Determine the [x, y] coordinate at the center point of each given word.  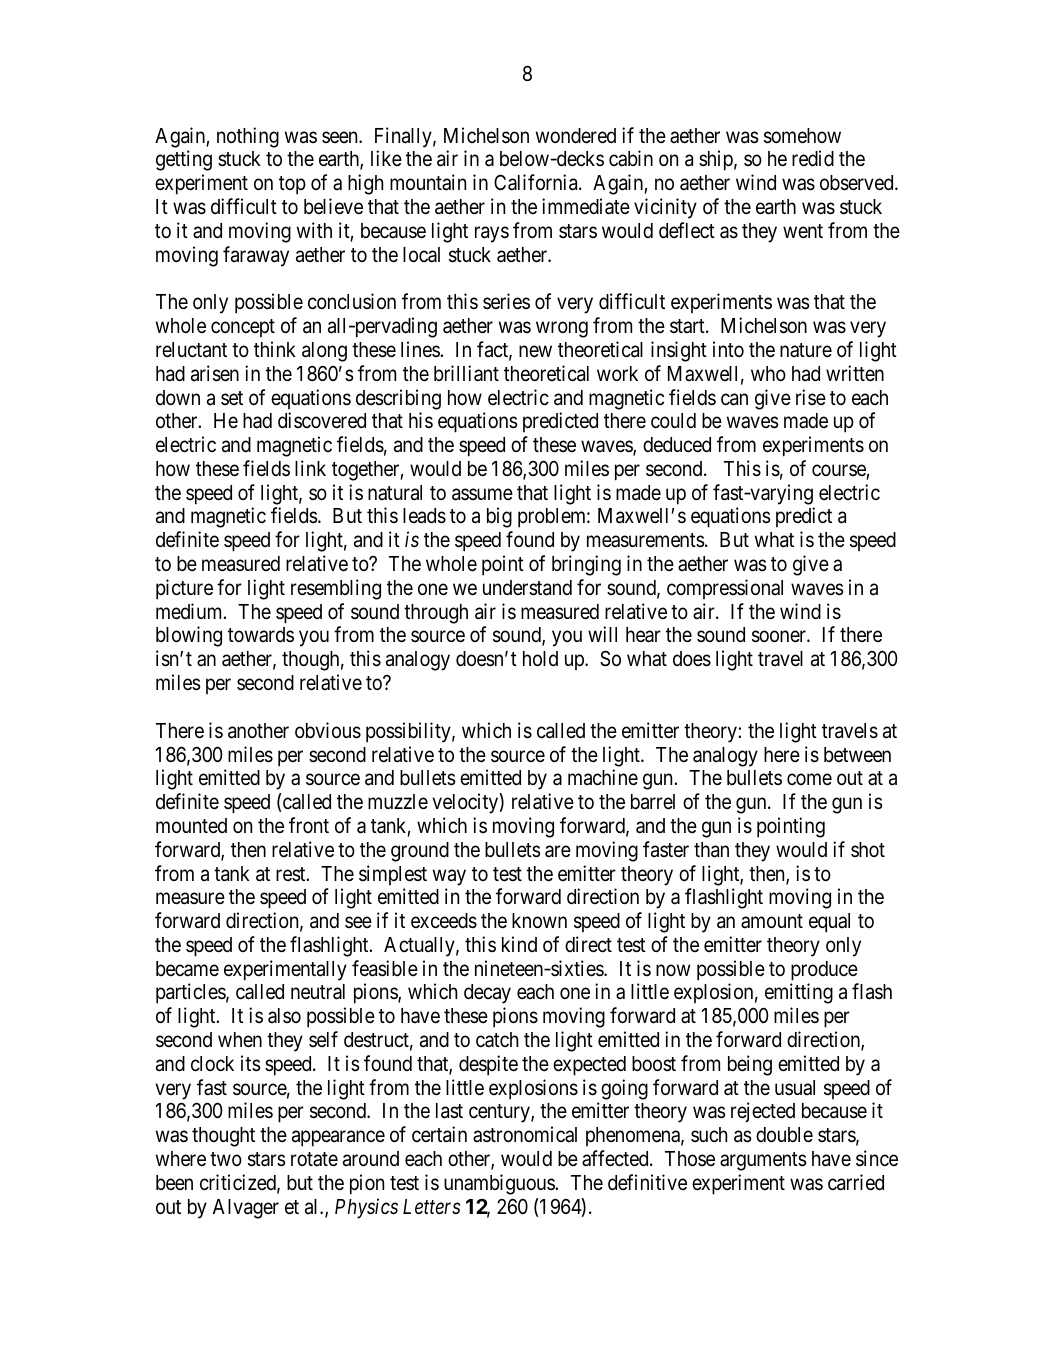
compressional [725, 589]
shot [868, 849]
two [226, 1159]
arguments [763, 1161]
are [558, 851]
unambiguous [500, 1184]
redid [813, 158]
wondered [576, 136]
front [309, 825]
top [292, 185]
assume [482, 494]
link [310, 468]
